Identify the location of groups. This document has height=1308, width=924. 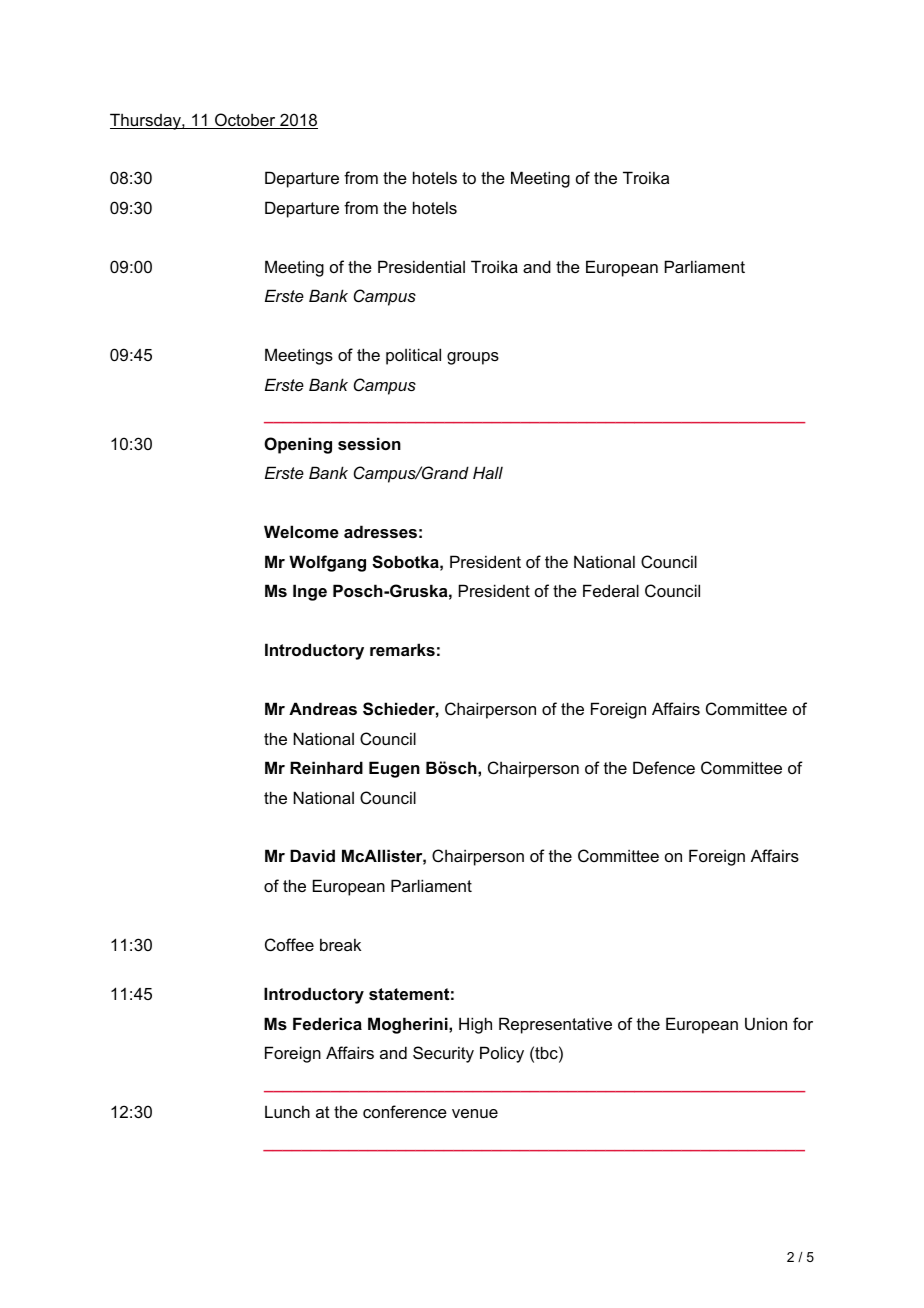
(473, 358).
